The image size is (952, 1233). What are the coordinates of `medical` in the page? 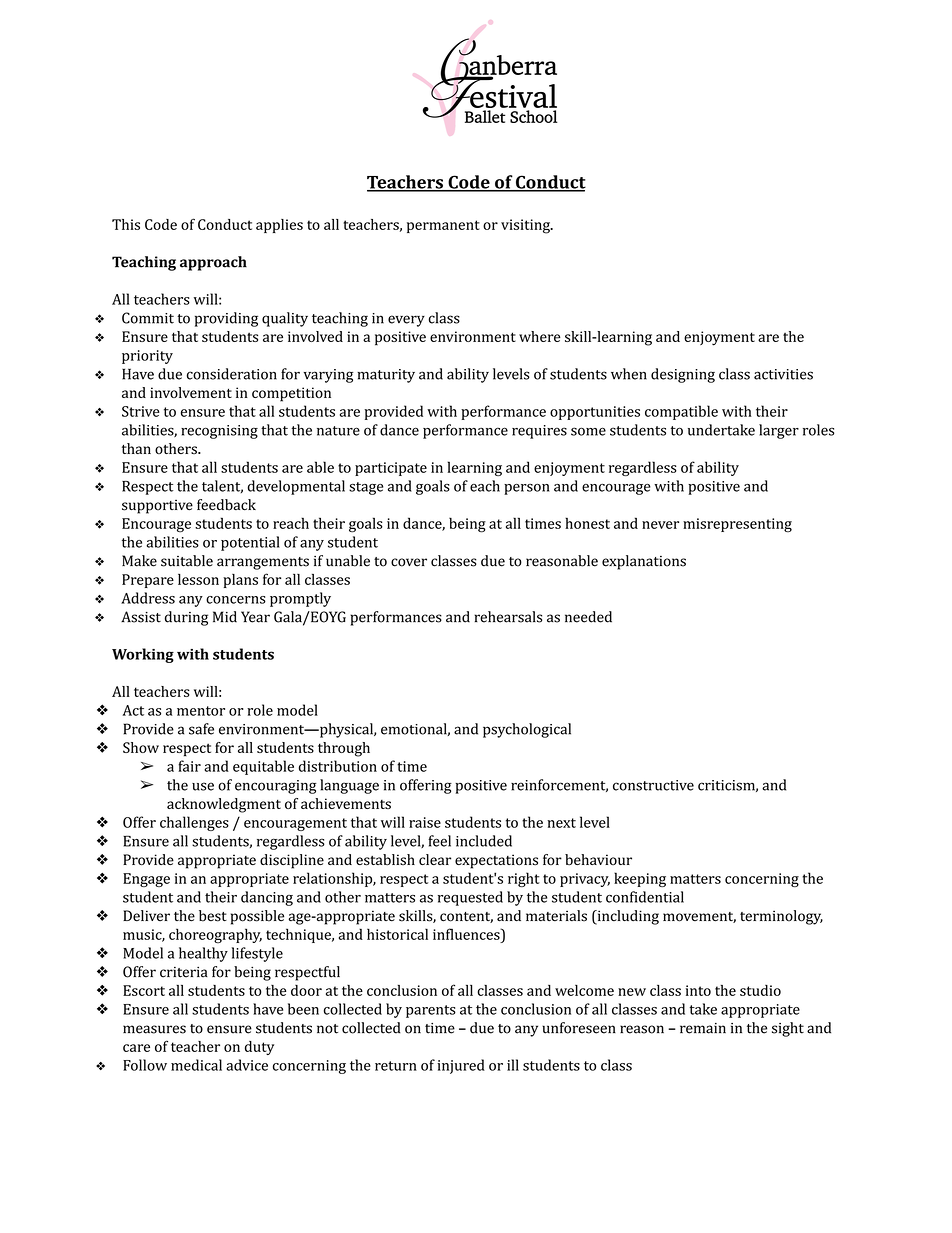 It's located at (196, 1065).
